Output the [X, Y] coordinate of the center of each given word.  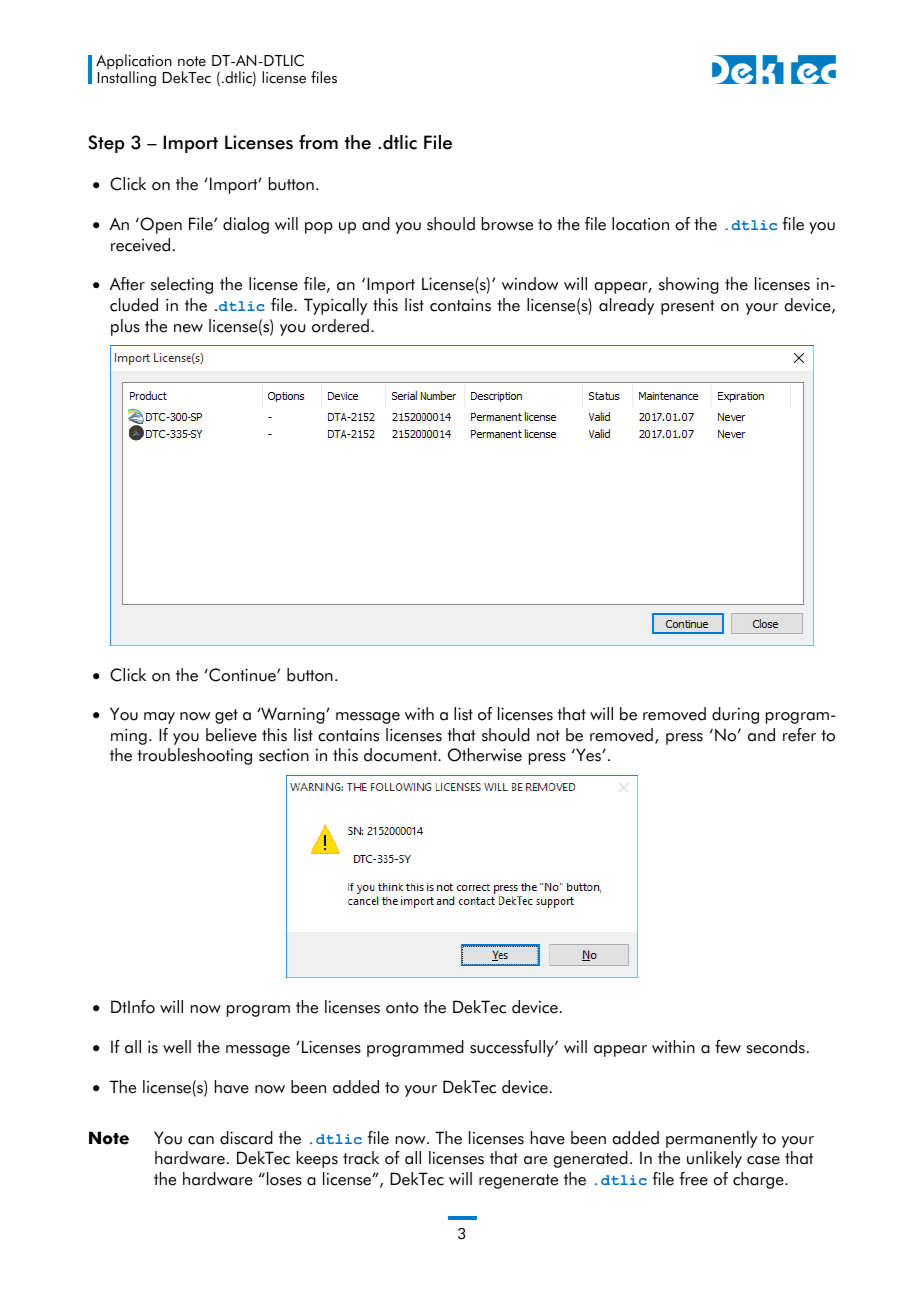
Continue [242, 675]
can [201, 1140]
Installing [127, 78]
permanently [711, 1139]
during [735, 715]
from [318, 142]
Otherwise [485, 755]
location [640, 224]
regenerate [518, 1181]
